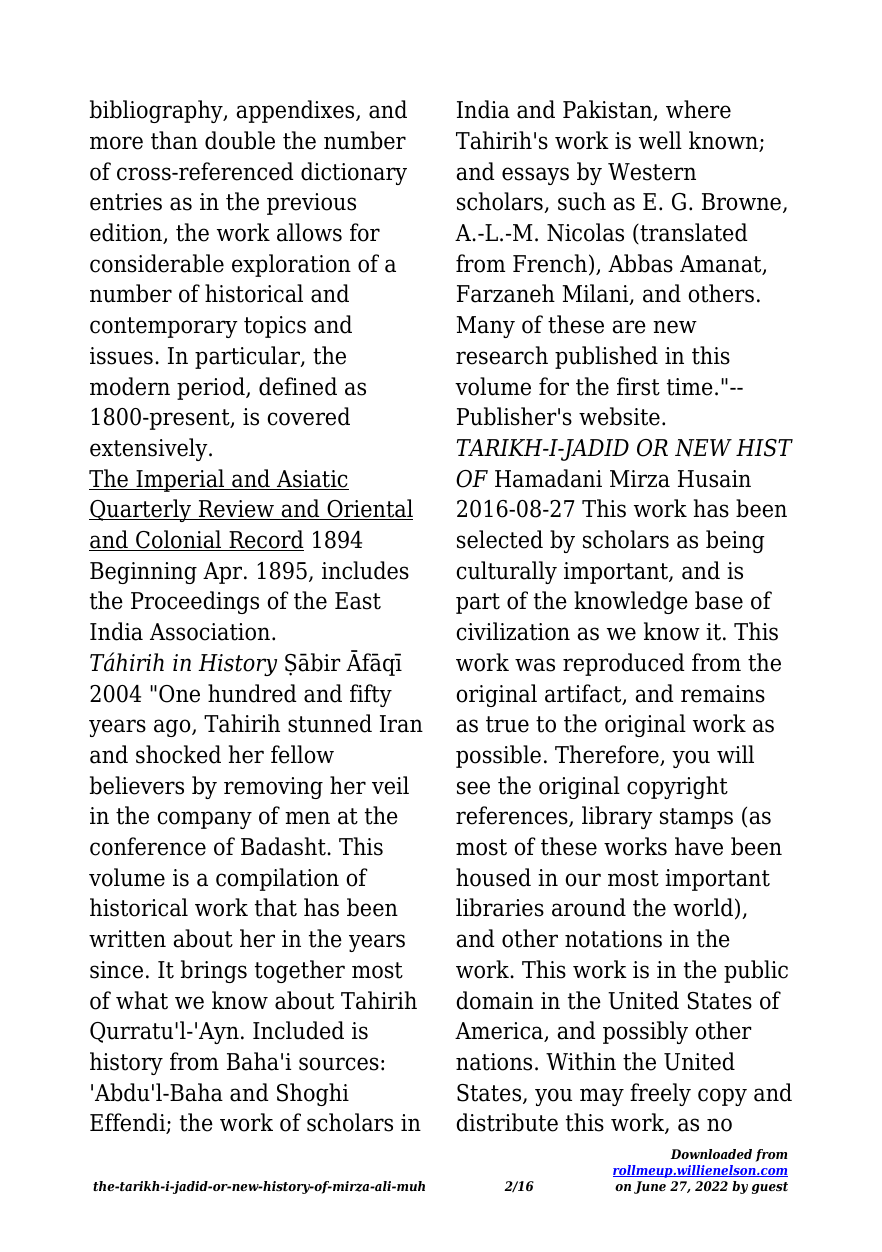 The height and width of the screenshot is (1252, 882). Describe the element at coordinates (210, 632) in the screenshot. I see `Association` at that location.
